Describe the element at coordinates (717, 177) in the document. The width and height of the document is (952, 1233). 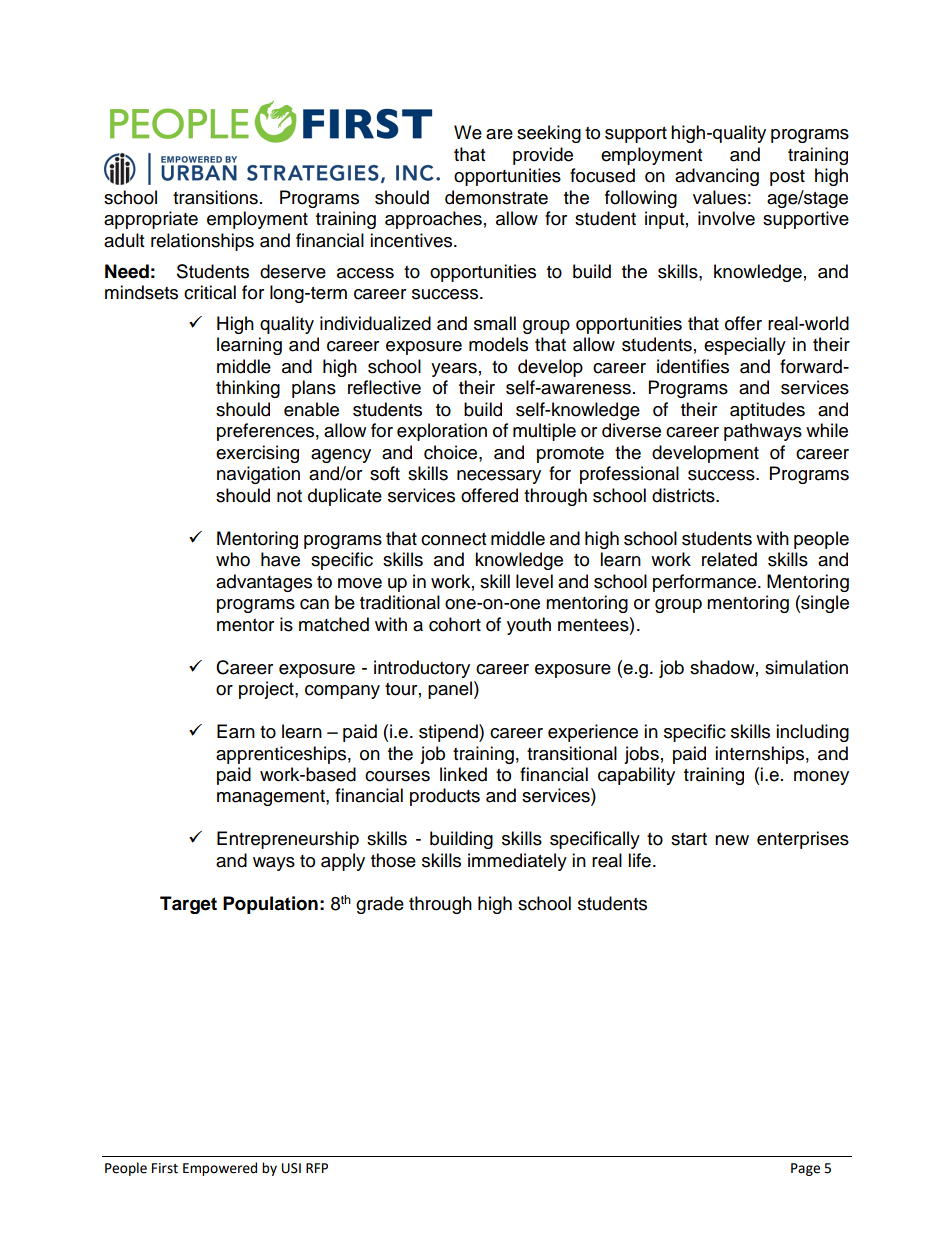
I see `advancing` at that location.
